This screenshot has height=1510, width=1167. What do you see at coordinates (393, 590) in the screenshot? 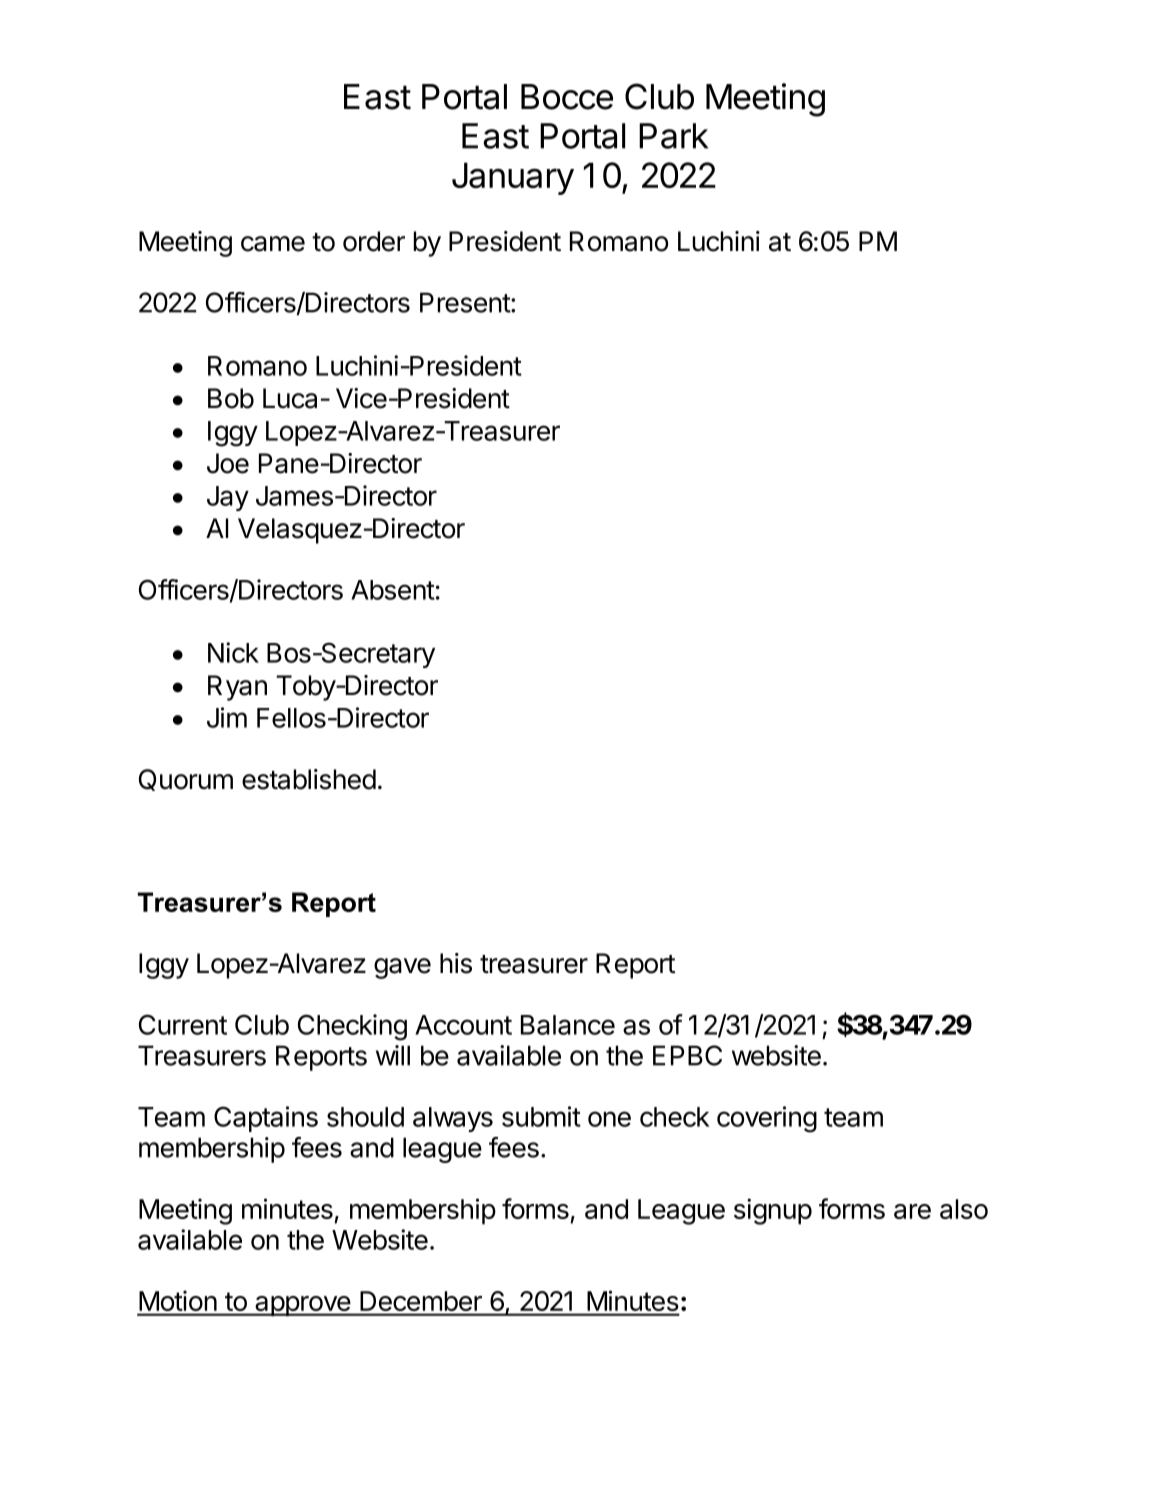
I see `Absent` at bounding box center [393, 590].
